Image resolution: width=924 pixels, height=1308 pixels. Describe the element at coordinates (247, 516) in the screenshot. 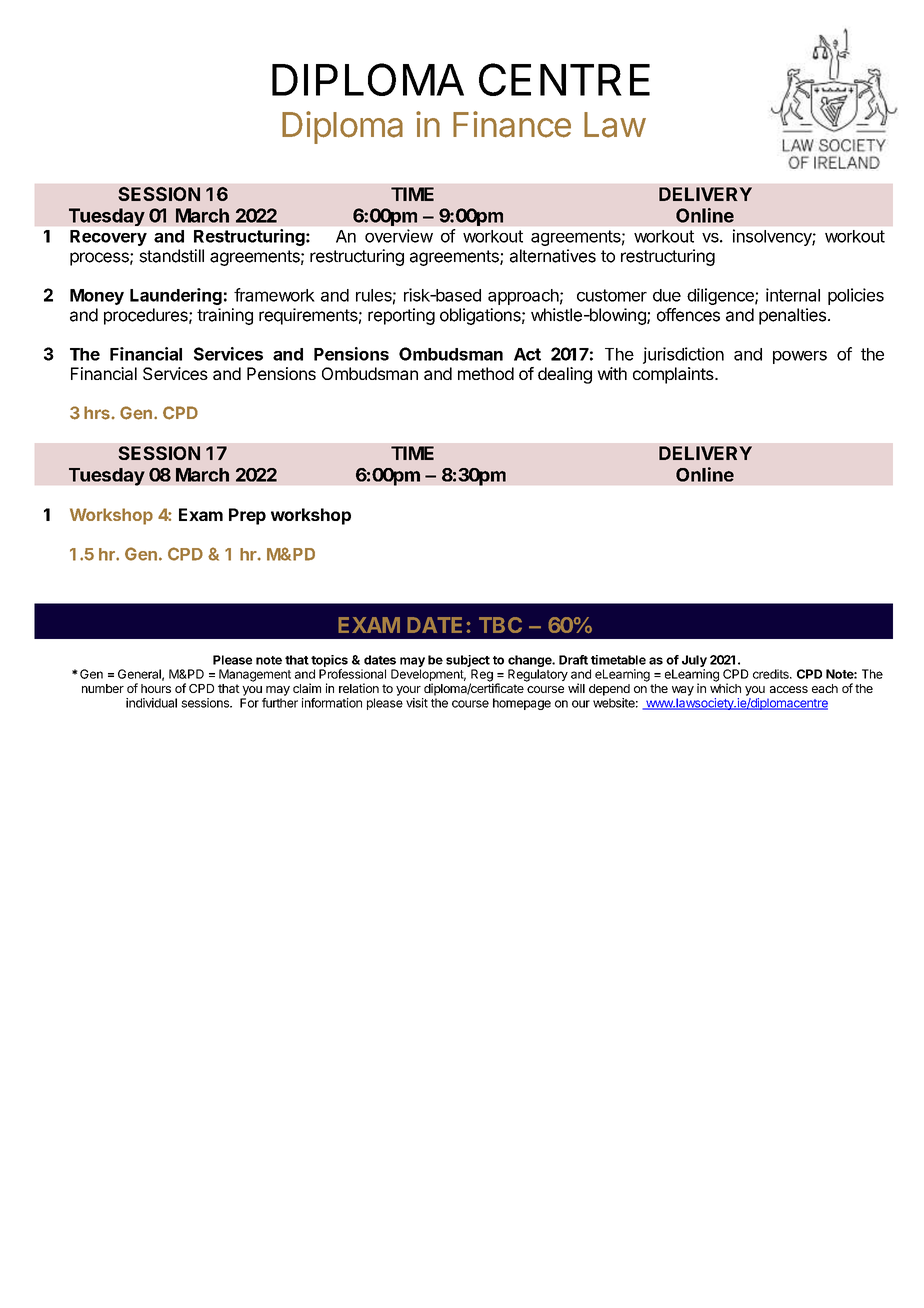

I see `Prep` at that location.
